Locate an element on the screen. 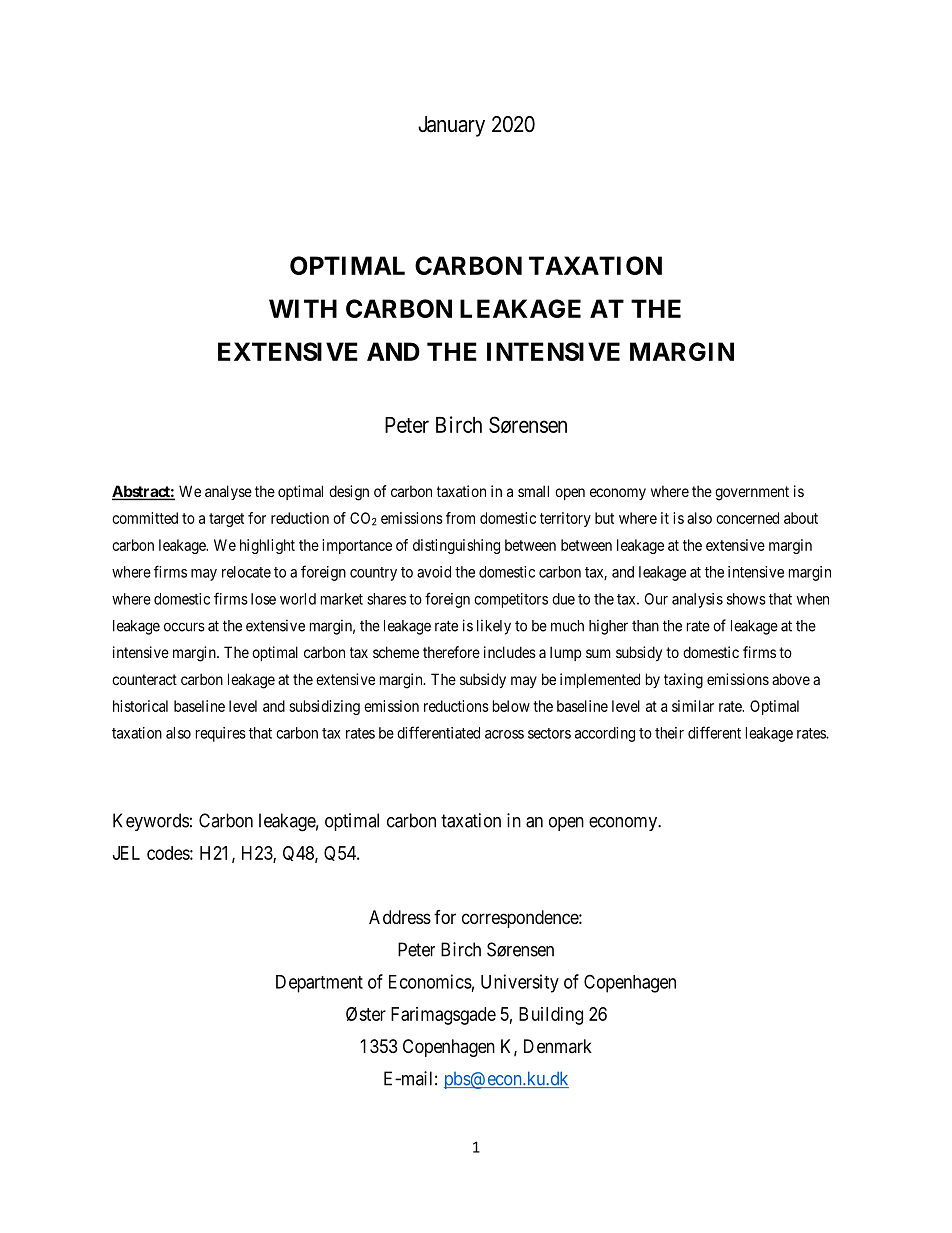  Department is located at coordinates (319, 984).
